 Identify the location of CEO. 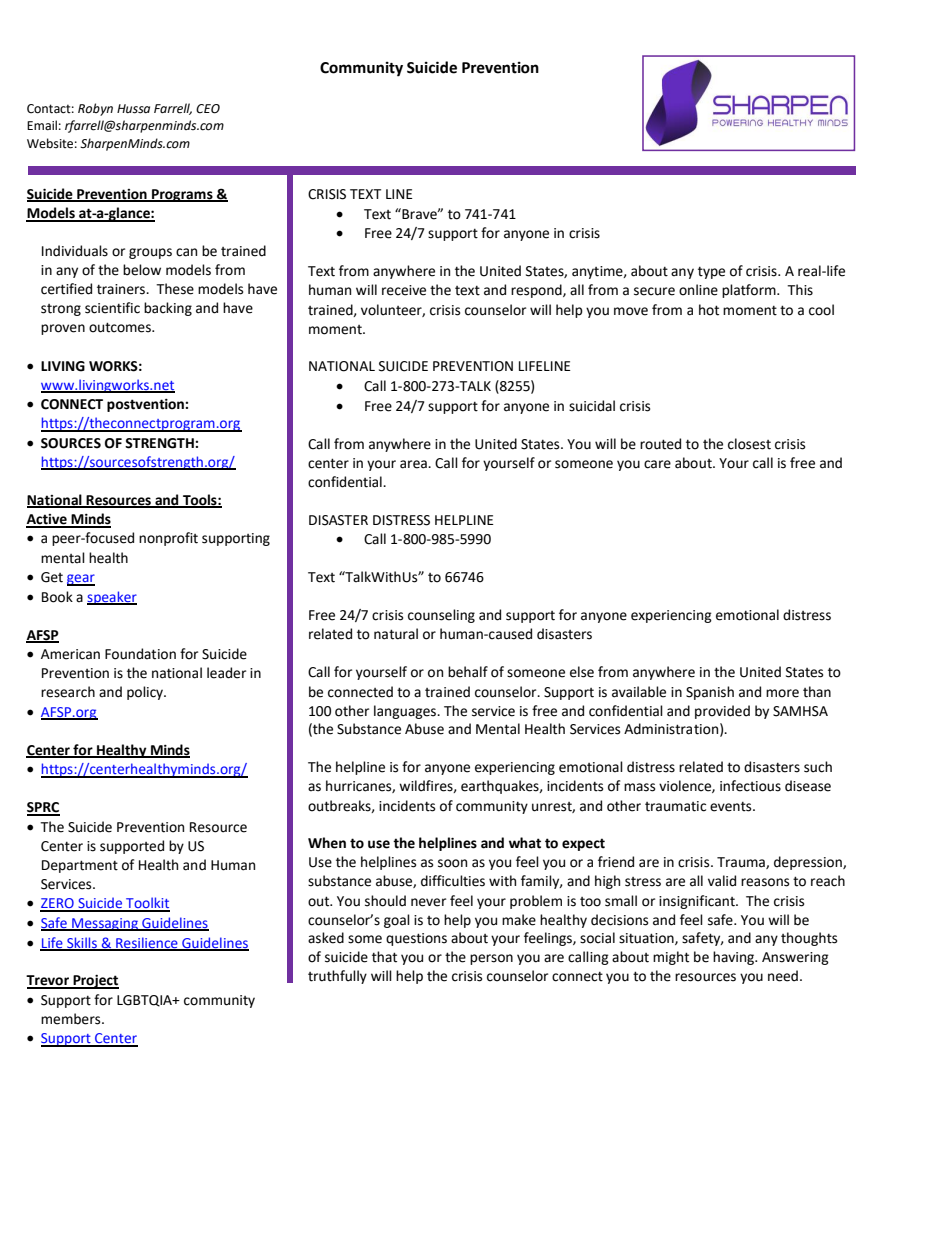
(208, 109).
